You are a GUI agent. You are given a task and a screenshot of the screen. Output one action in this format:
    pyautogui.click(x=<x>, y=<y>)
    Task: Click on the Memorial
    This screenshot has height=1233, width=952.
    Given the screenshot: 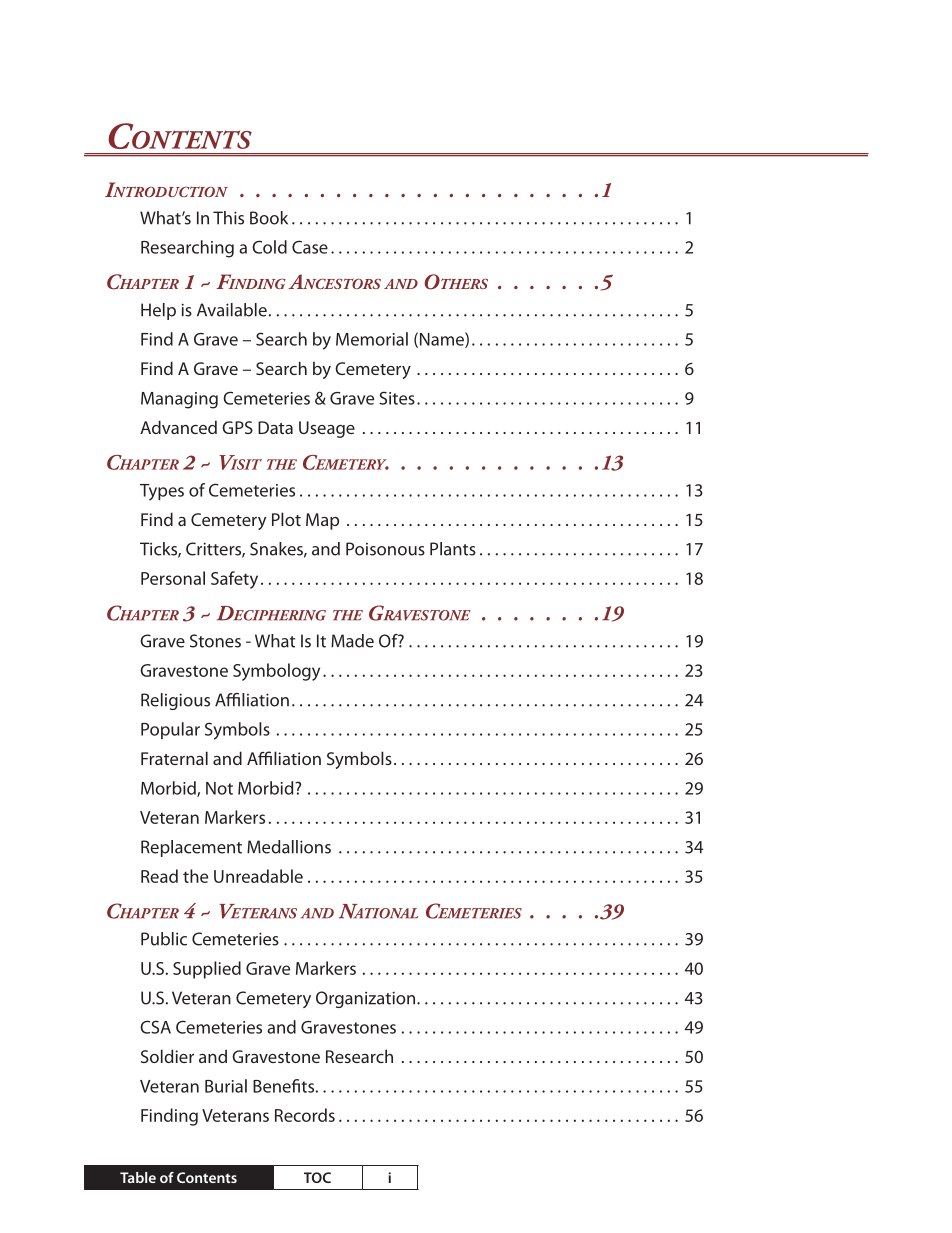 What is the action you would take?
    pyautogui.click(x=372, y=339)
